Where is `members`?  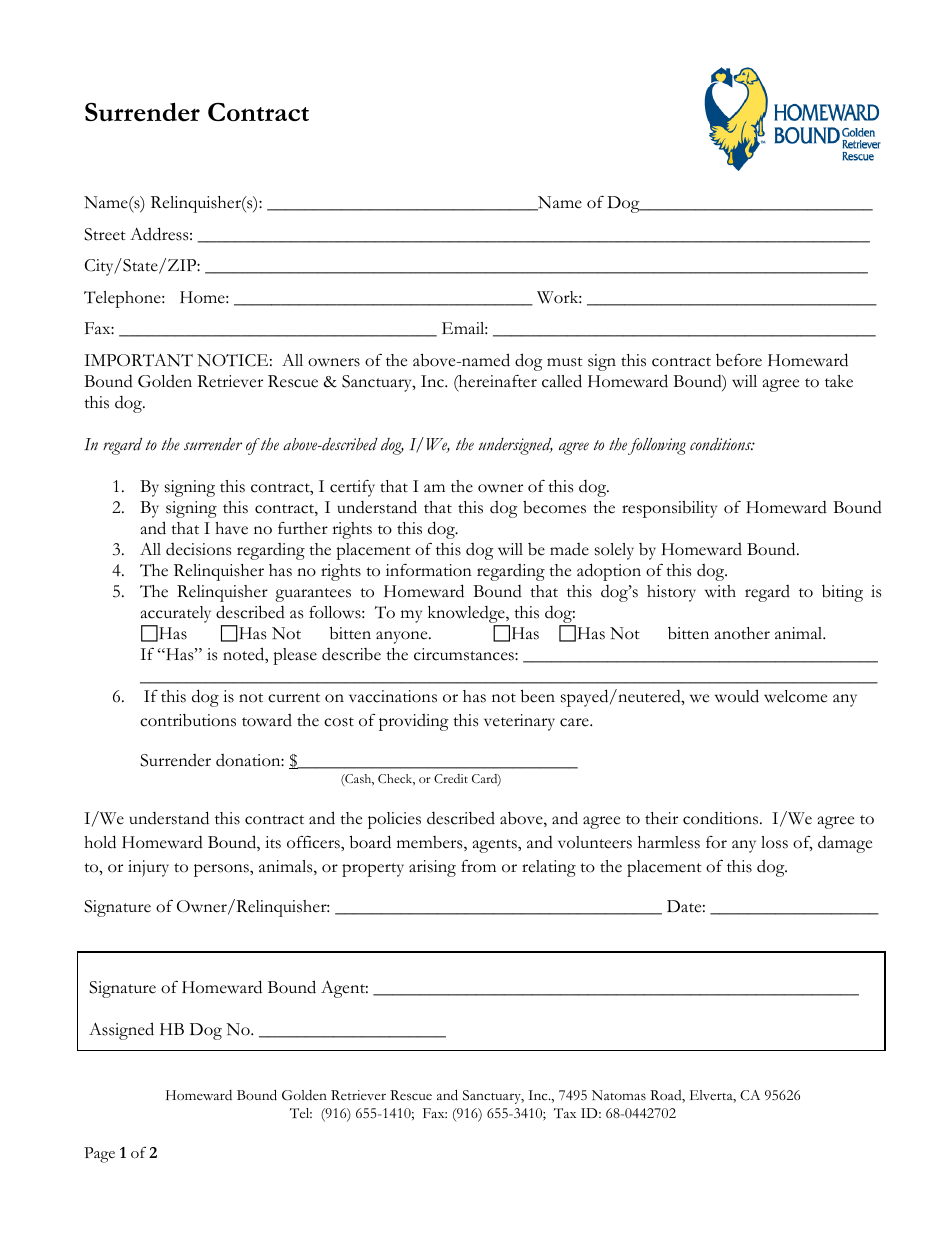 members is located at coordinates (431, 843).
